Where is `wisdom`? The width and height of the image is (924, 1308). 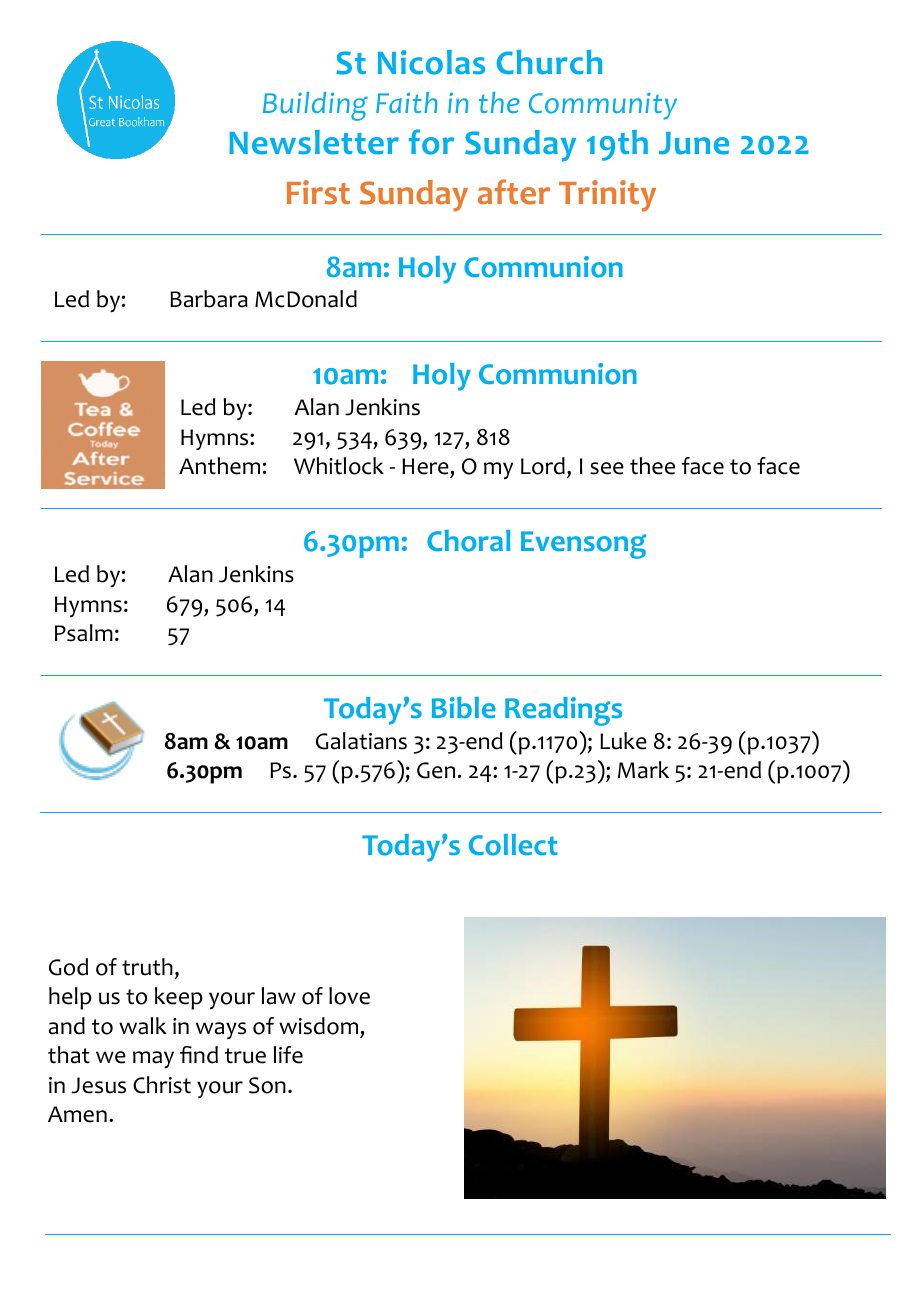
wisdom is located at coordinates (318, 1026).
